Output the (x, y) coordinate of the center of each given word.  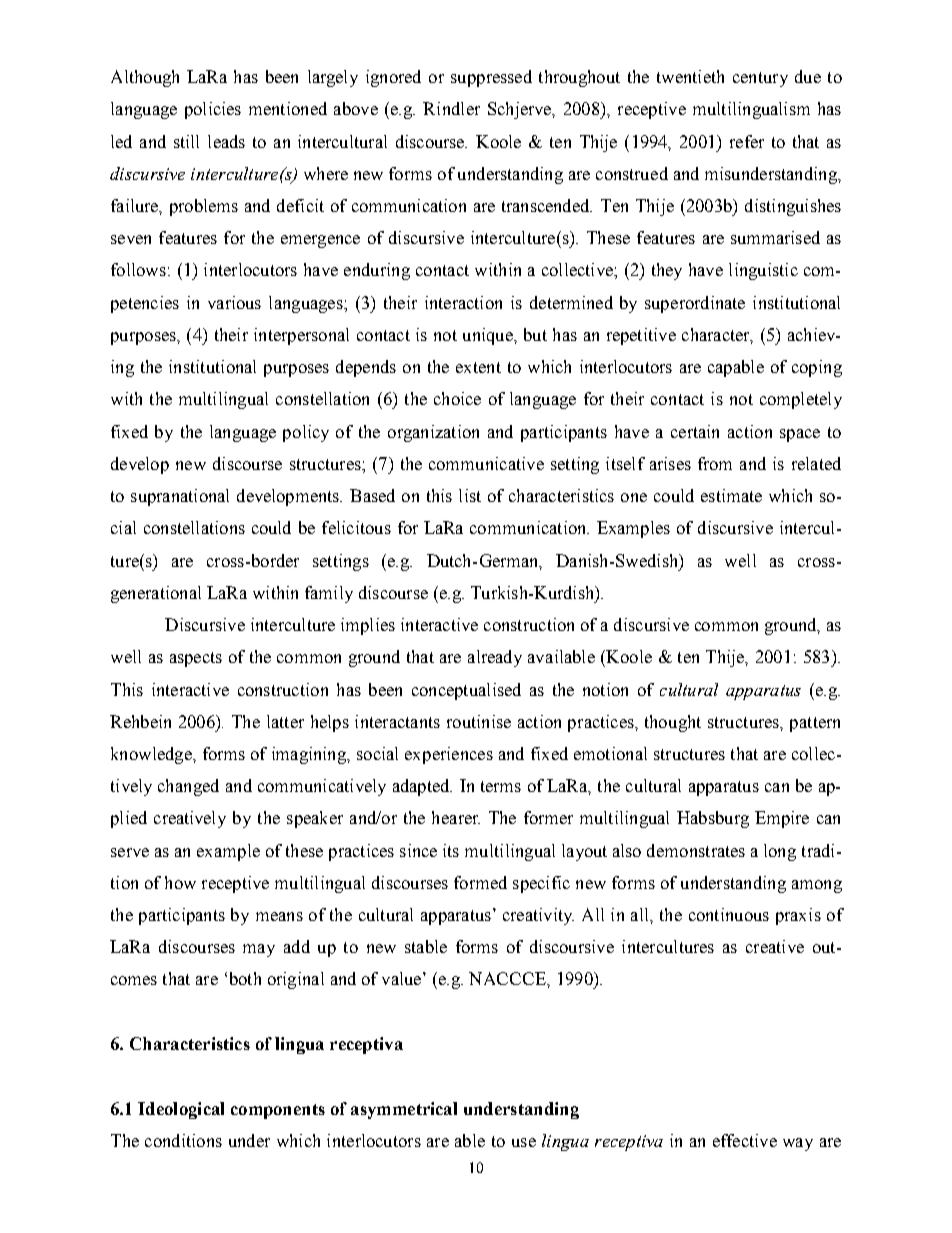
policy (306, 433)
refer (747, 141)
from (715, 463)
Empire (782, 819)
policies (213, 110)
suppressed (491, 78)
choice (457, 398)
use (524, 1142)
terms (501, 786)
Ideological (181, 1110)
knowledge (152, 755)
